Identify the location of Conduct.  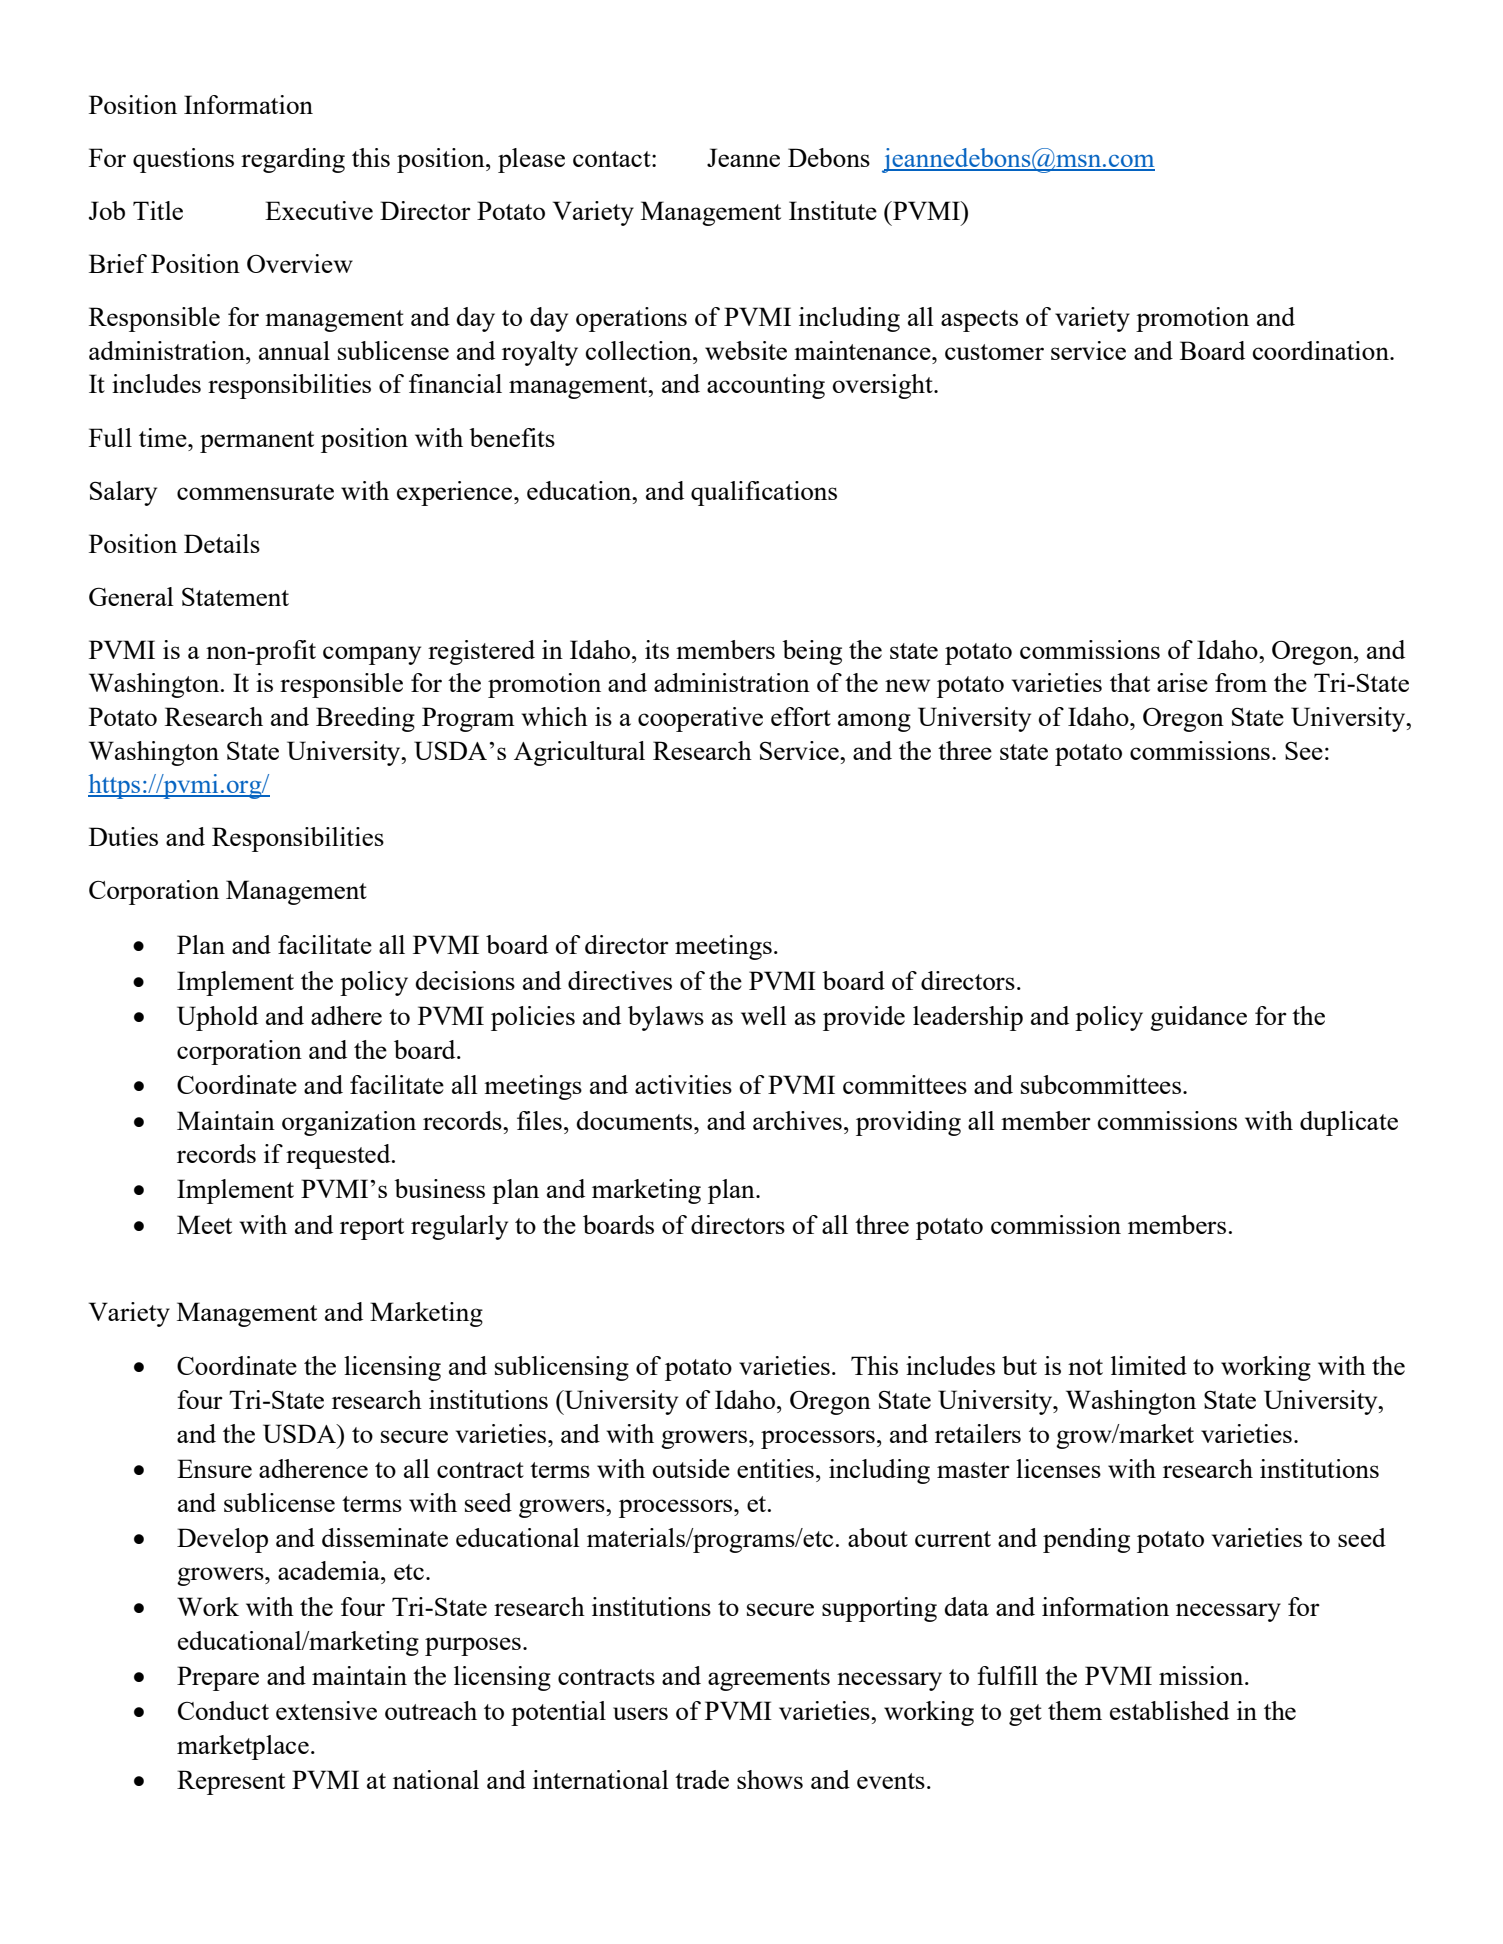
(223, 1710).
